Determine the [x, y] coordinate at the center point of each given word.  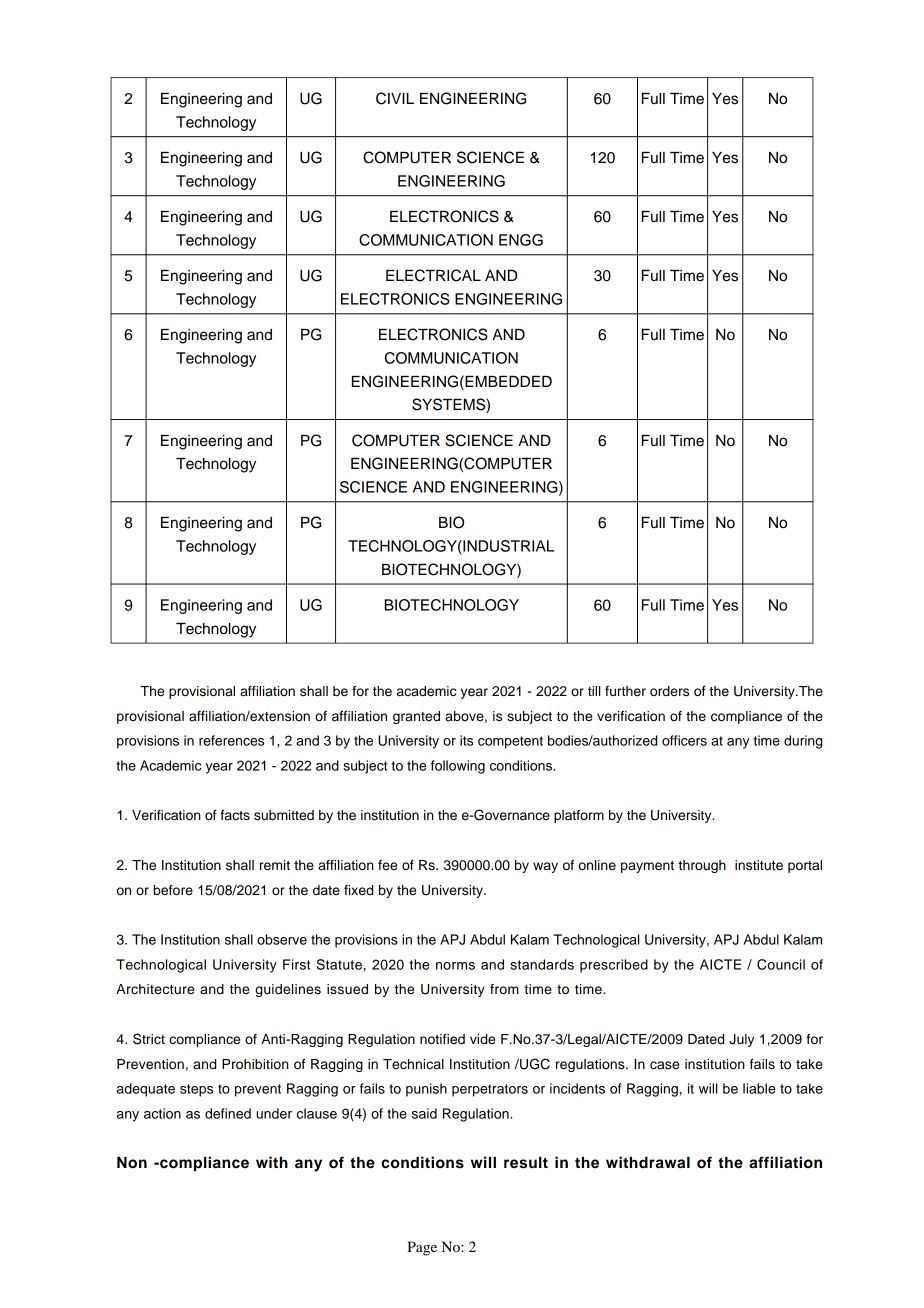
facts [235, 815]
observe [282, 939]
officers [684, 740]
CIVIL [395, 98]
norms [455, 966]
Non [132, 1163]
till [594, 691]
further [625, 691]
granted [416, 717]
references [231, 740]
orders [669, 691]
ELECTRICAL [433, 275]
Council [781, 964]
